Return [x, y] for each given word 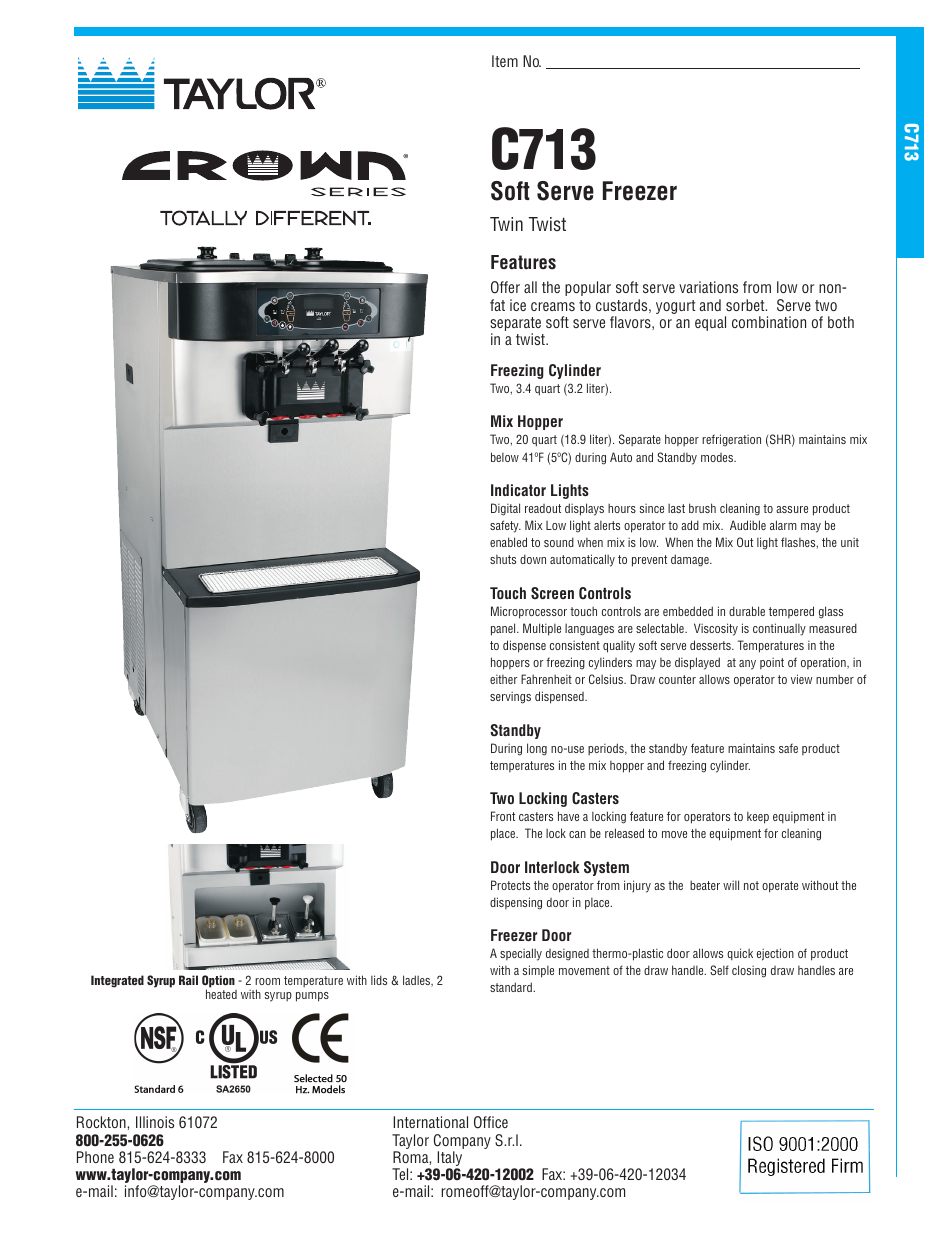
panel [504, 629]
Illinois [155, 1122]
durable [747, 611]
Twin [506, 224]
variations [708, 287]
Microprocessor [529, 612]
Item [505, 61]
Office [491, 1122]
